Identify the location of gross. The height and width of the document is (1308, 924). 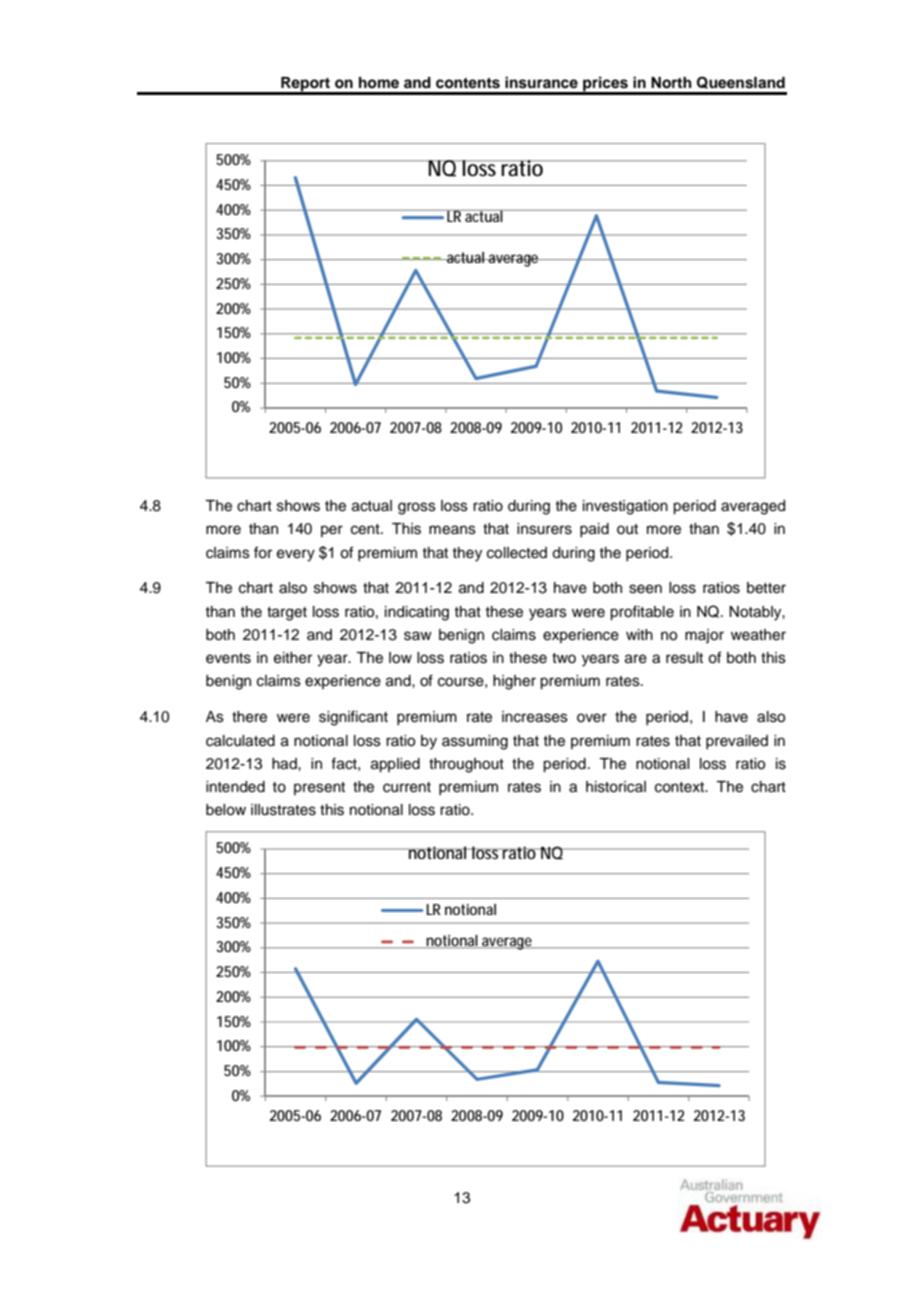
(417, 508).
